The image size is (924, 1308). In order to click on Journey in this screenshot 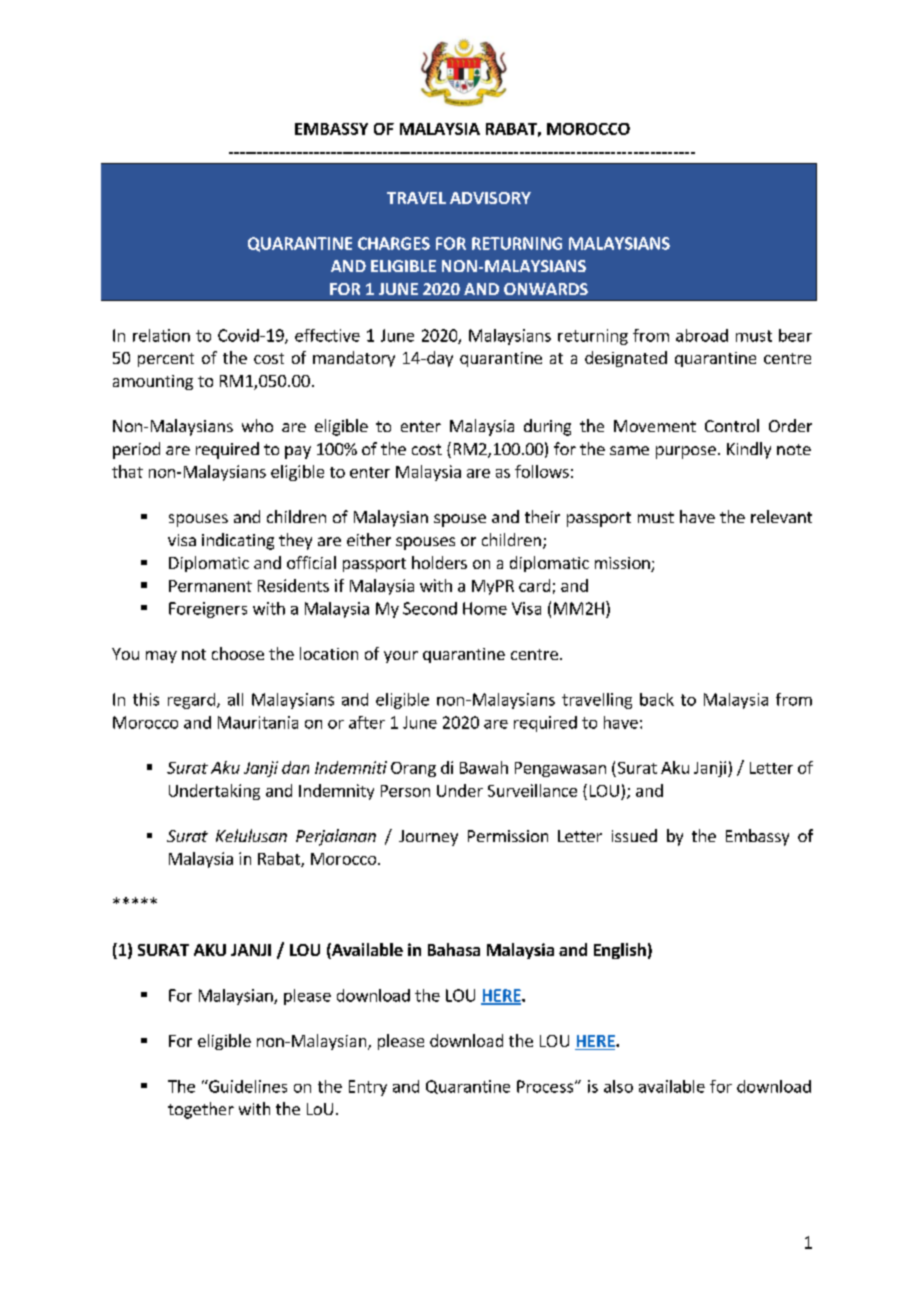, I will do `click(428, 838)`.
